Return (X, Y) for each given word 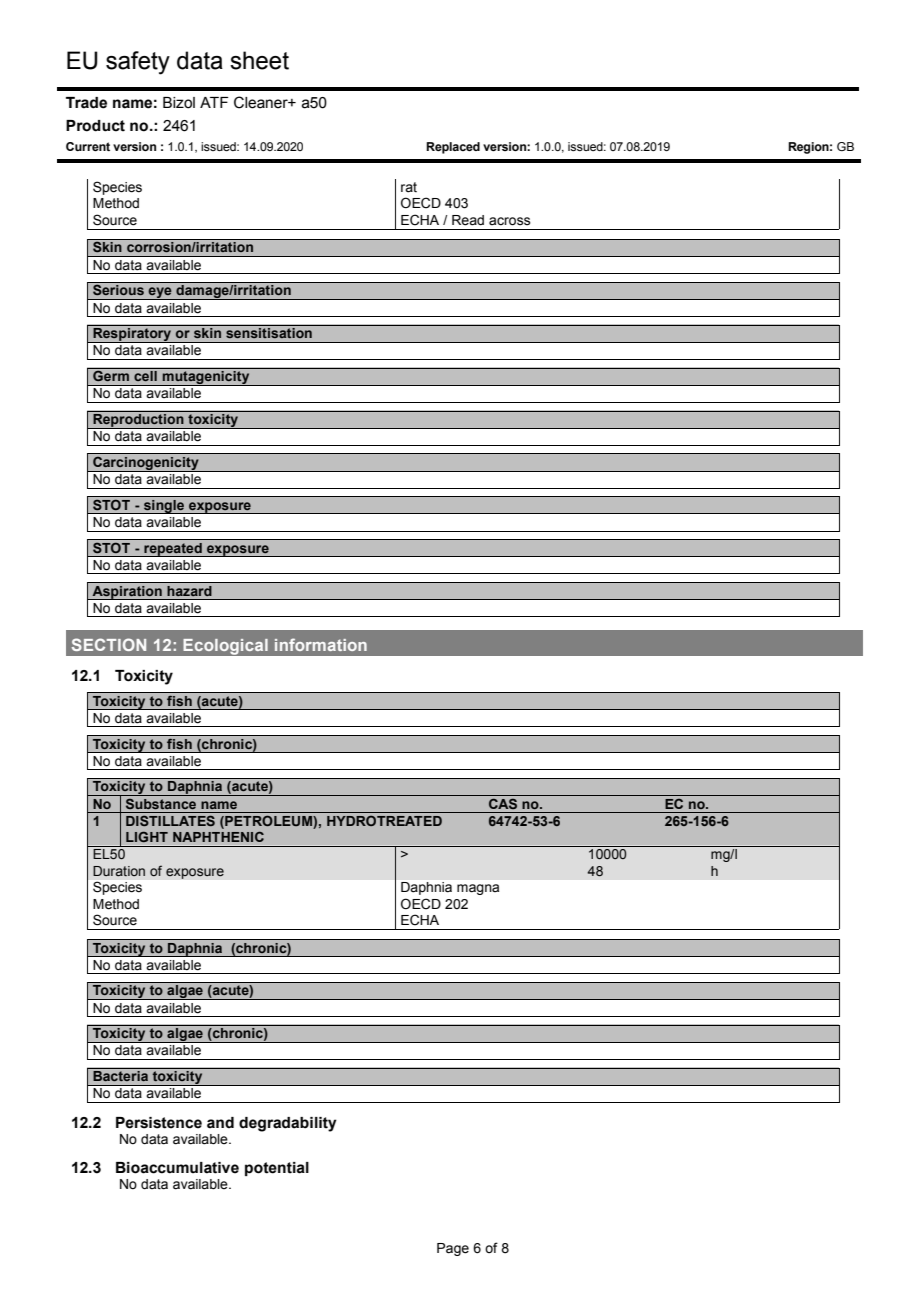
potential (277, 1169)
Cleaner (262, 102)
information (321, 644)
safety (138, 63)
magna (478, 889)
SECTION (109, 644)
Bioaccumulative (177, 1168)
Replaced (453, 148)
